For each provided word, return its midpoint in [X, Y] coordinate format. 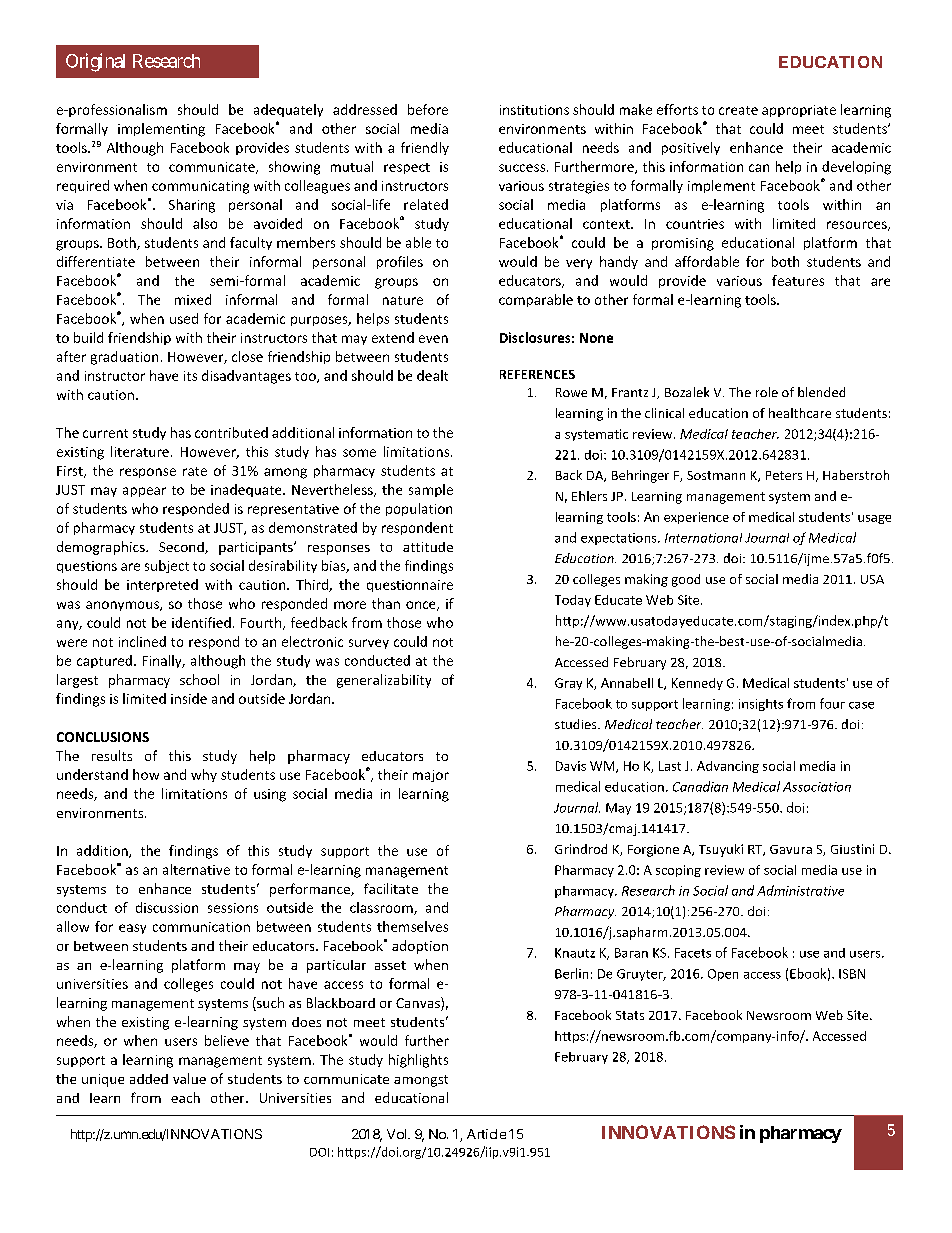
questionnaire [410, 586]
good [686, 580]
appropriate [799, 111]
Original [95, 62]
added [149, 1079]
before [428, 109]
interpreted [162, 585]
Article [486, 1134]
